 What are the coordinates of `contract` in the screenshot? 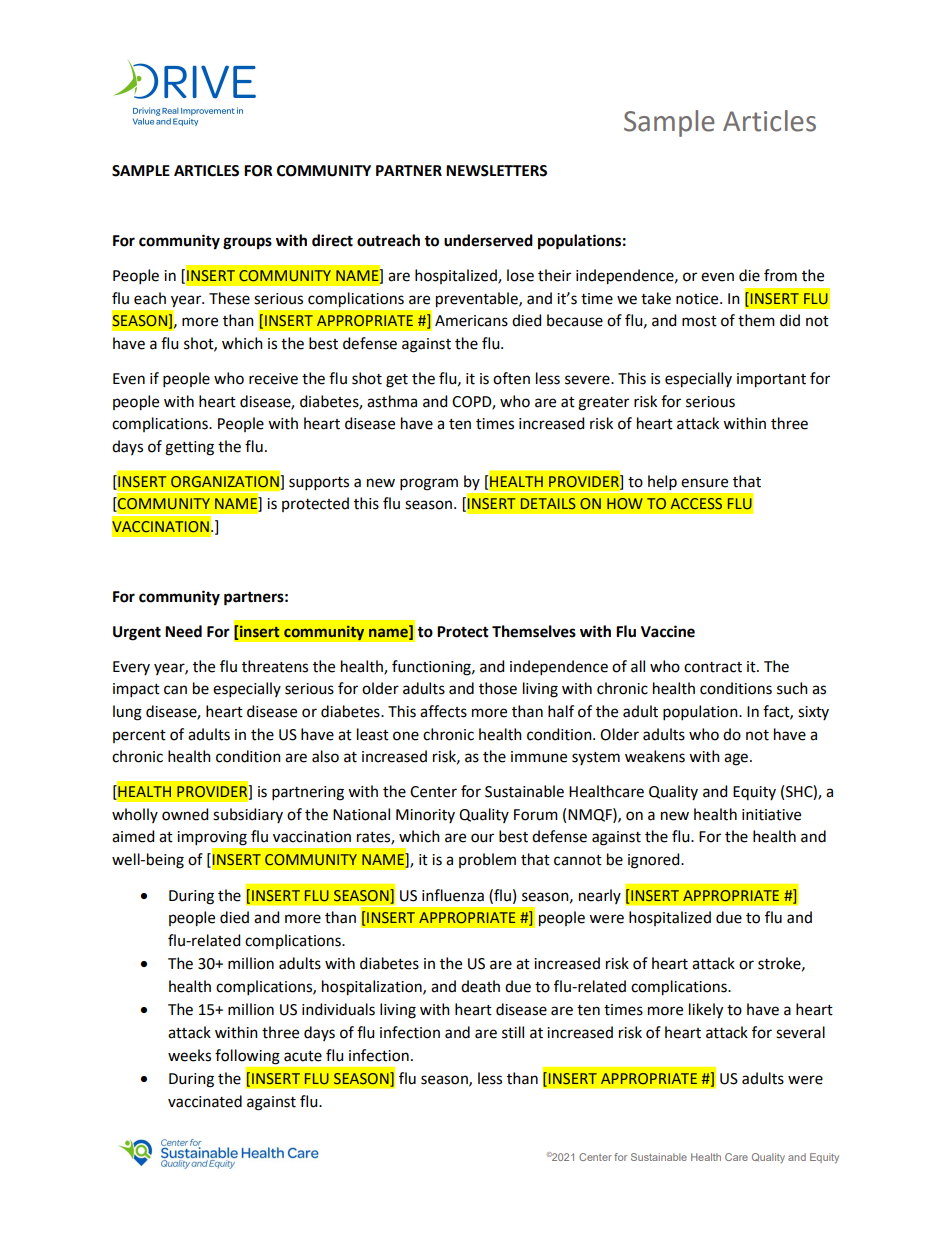 It's located at (713, 667).
